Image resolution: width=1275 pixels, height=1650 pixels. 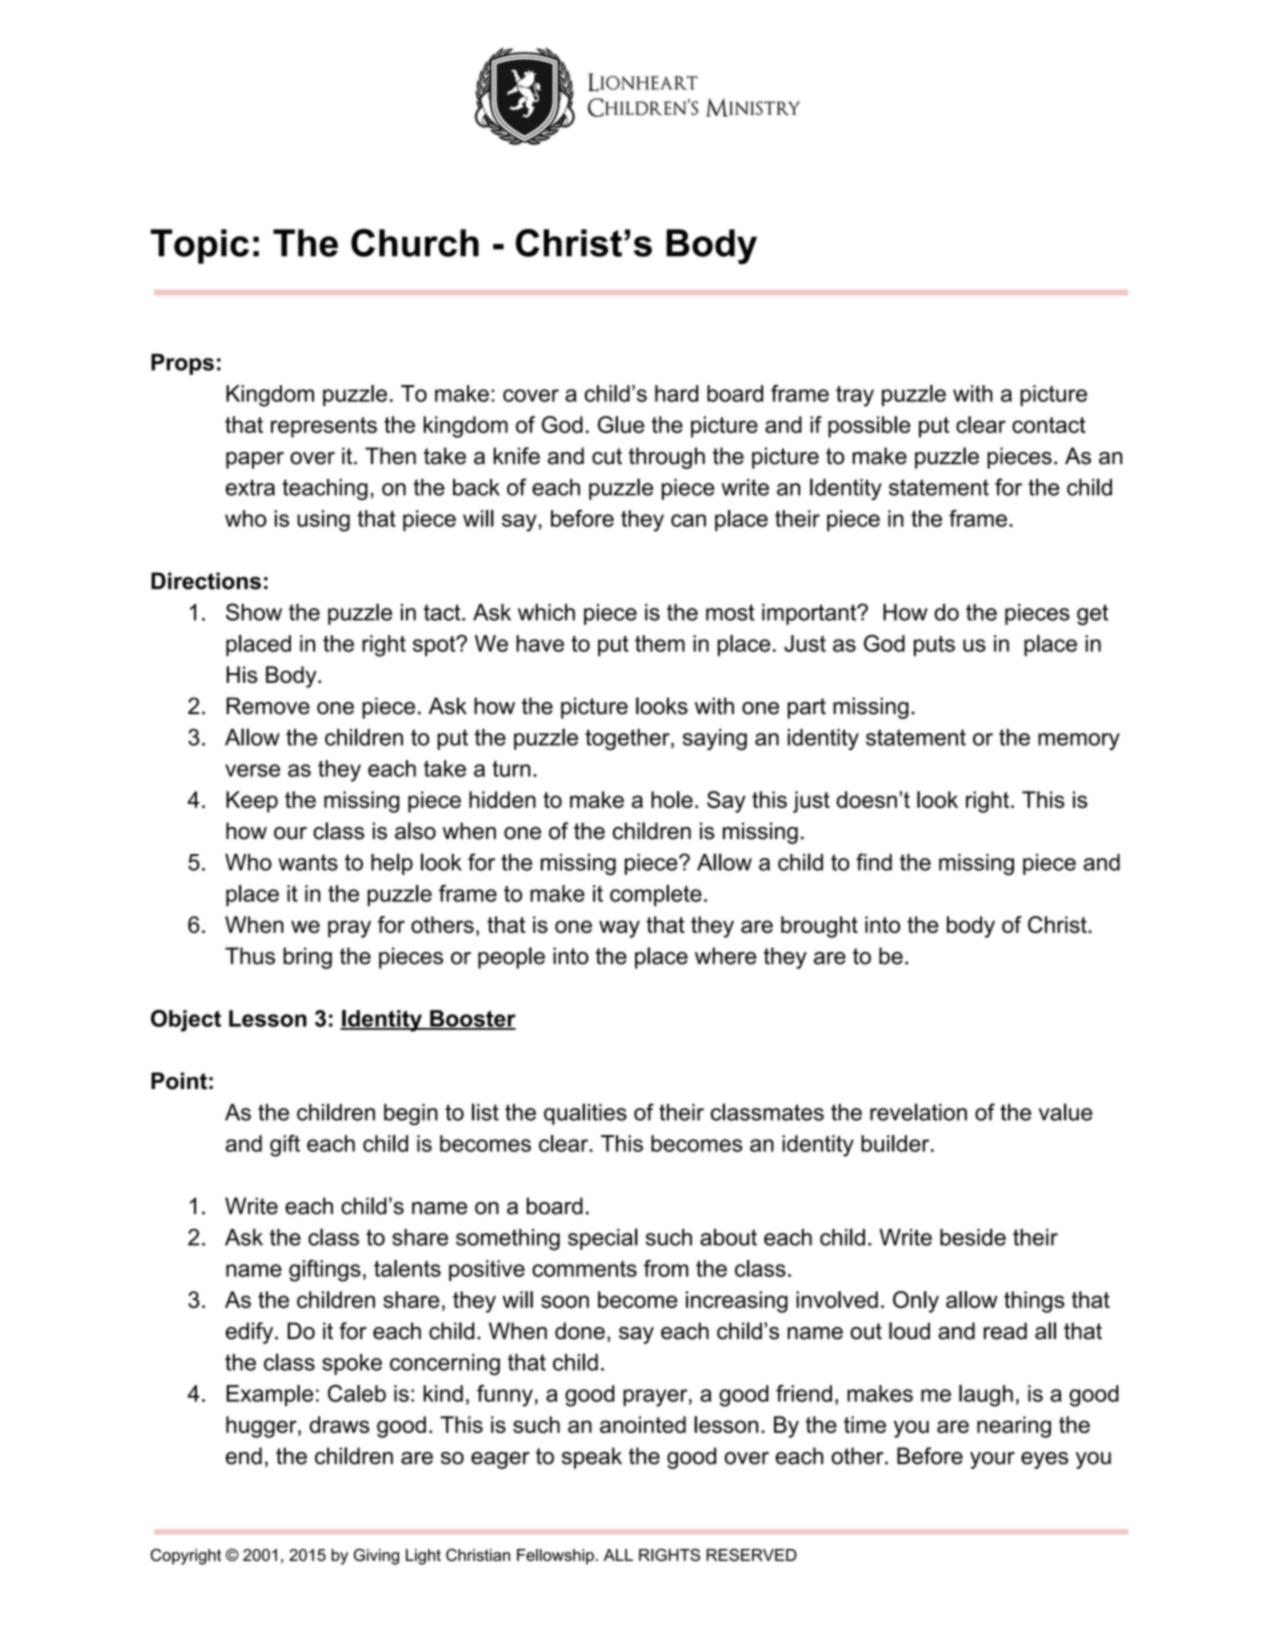 What do you see at coordinates (307, 958) in the page?
I see `bring` at bounding box center [307, 958].
